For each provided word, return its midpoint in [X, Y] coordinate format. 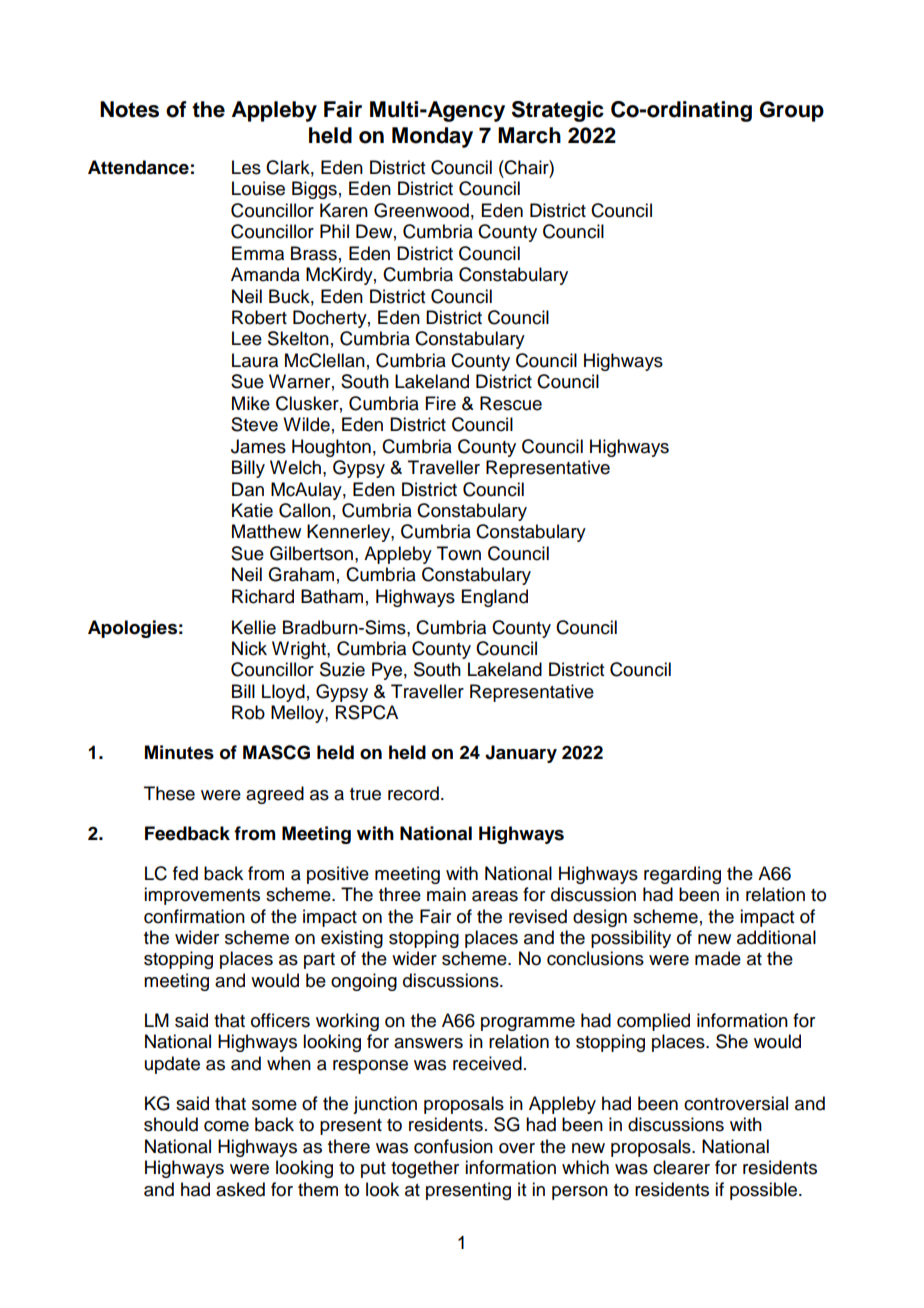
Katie [252, 510]
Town [459, 553]
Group [792, 111]
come [226, 1126]
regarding [682, 875]
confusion [453, 1146]
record [413, 793]
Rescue [511, 403]
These [169, 793]
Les [246, 167]
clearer [681, 1167]
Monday [432, 137]
